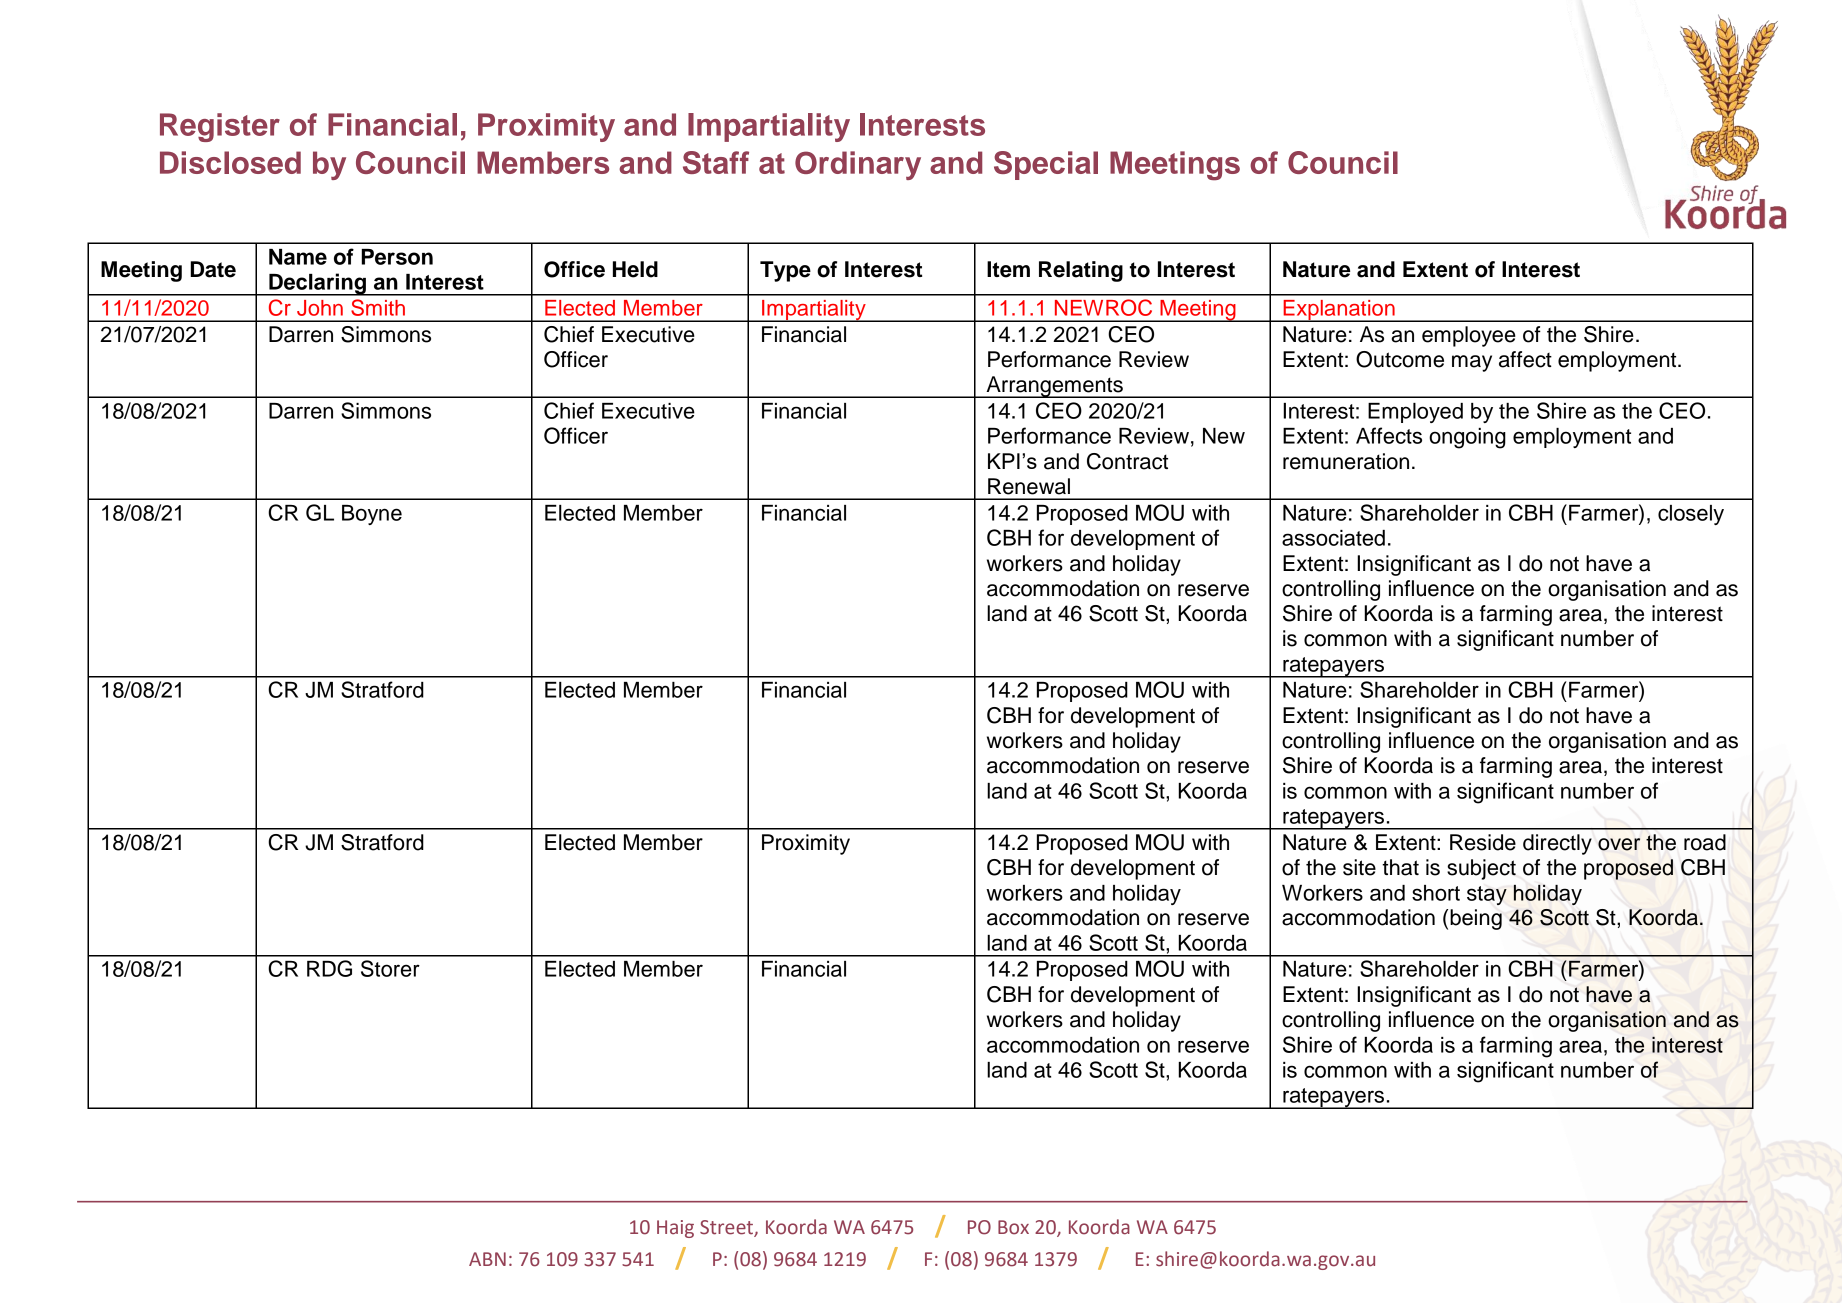 The image size is (1842, 1303). I want to click on Disclosed, so click(230, 162).
